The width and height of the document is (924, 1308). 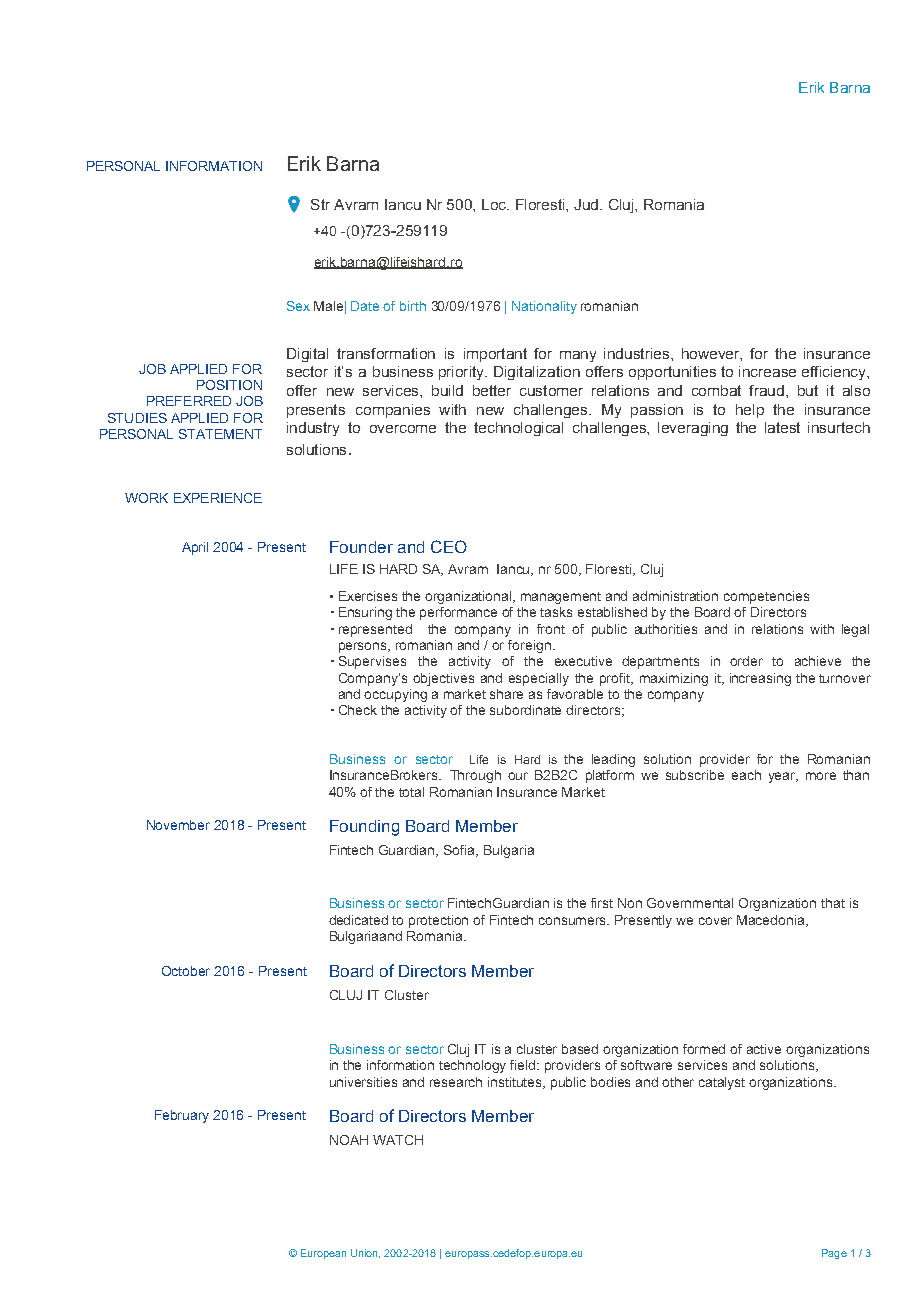 What do you see at coordinates (220, 434) in the document?
I see `STATEMENT` at bounding box center [220, 434].
